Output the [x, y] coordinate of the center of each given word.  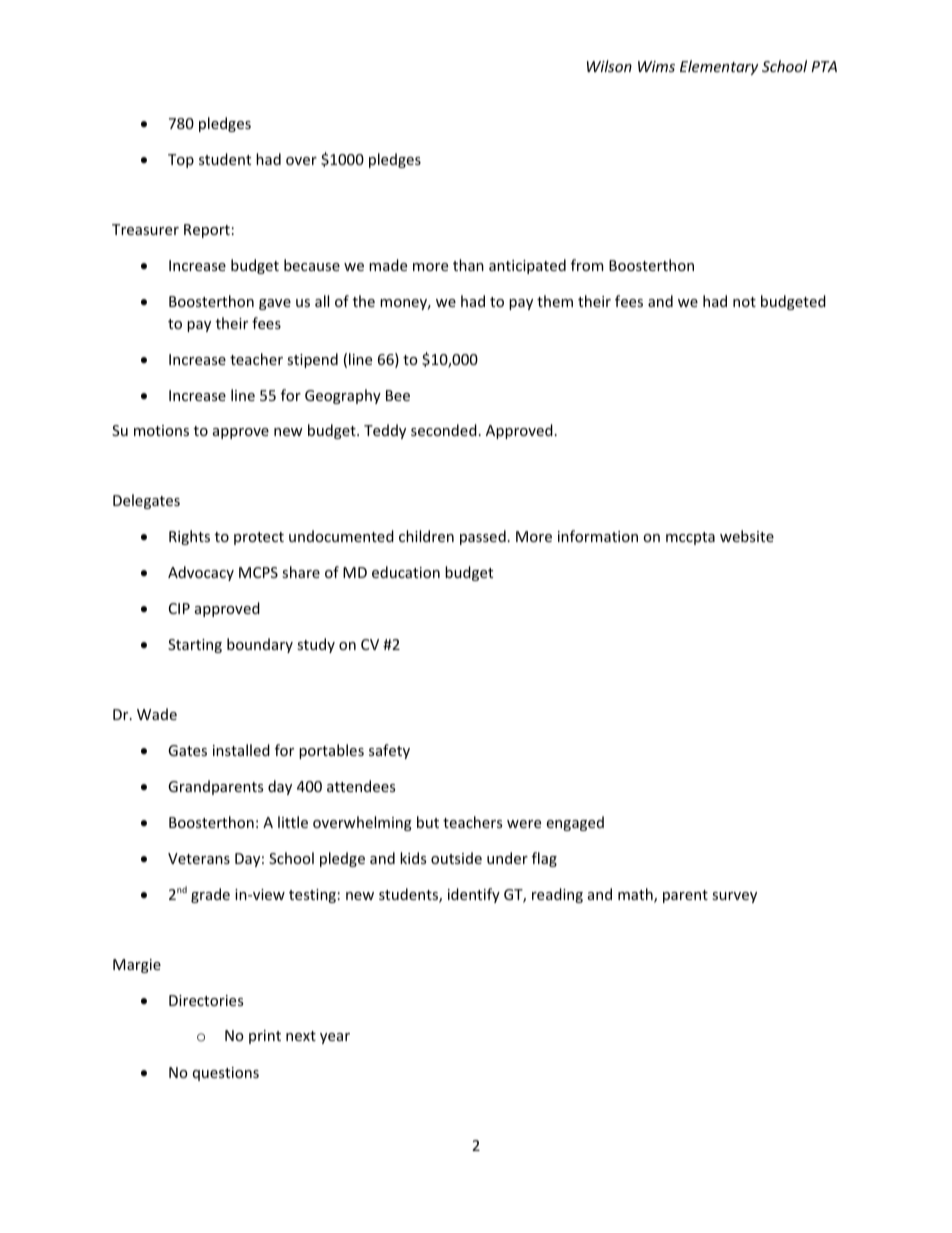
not [744, 302]
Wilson [609, 66]
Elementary [719, 67]
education [406, 572]
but [428, 822]
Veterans [199, 858]
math [636, 895]
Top [181, 161]
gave [275, 304]
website [747, 536]
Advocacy [201, 573]
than [468, 265]
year [335, 1038]
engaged [575, 823]
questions [226, 1074]
